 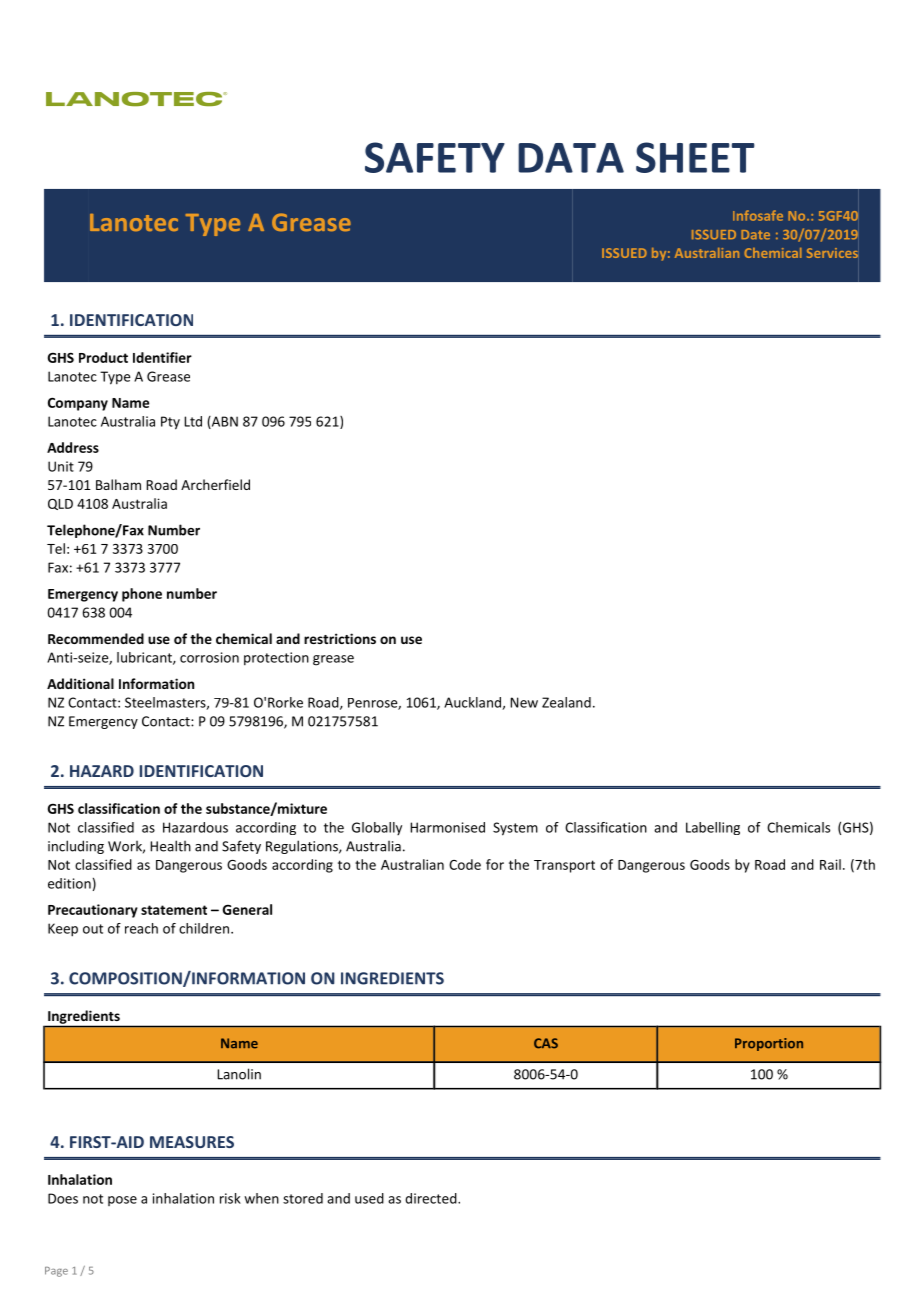 What do you see at coordinates (122, 1201) in the screenshot?
I see `pose` at bounding box center [122, 1201].
